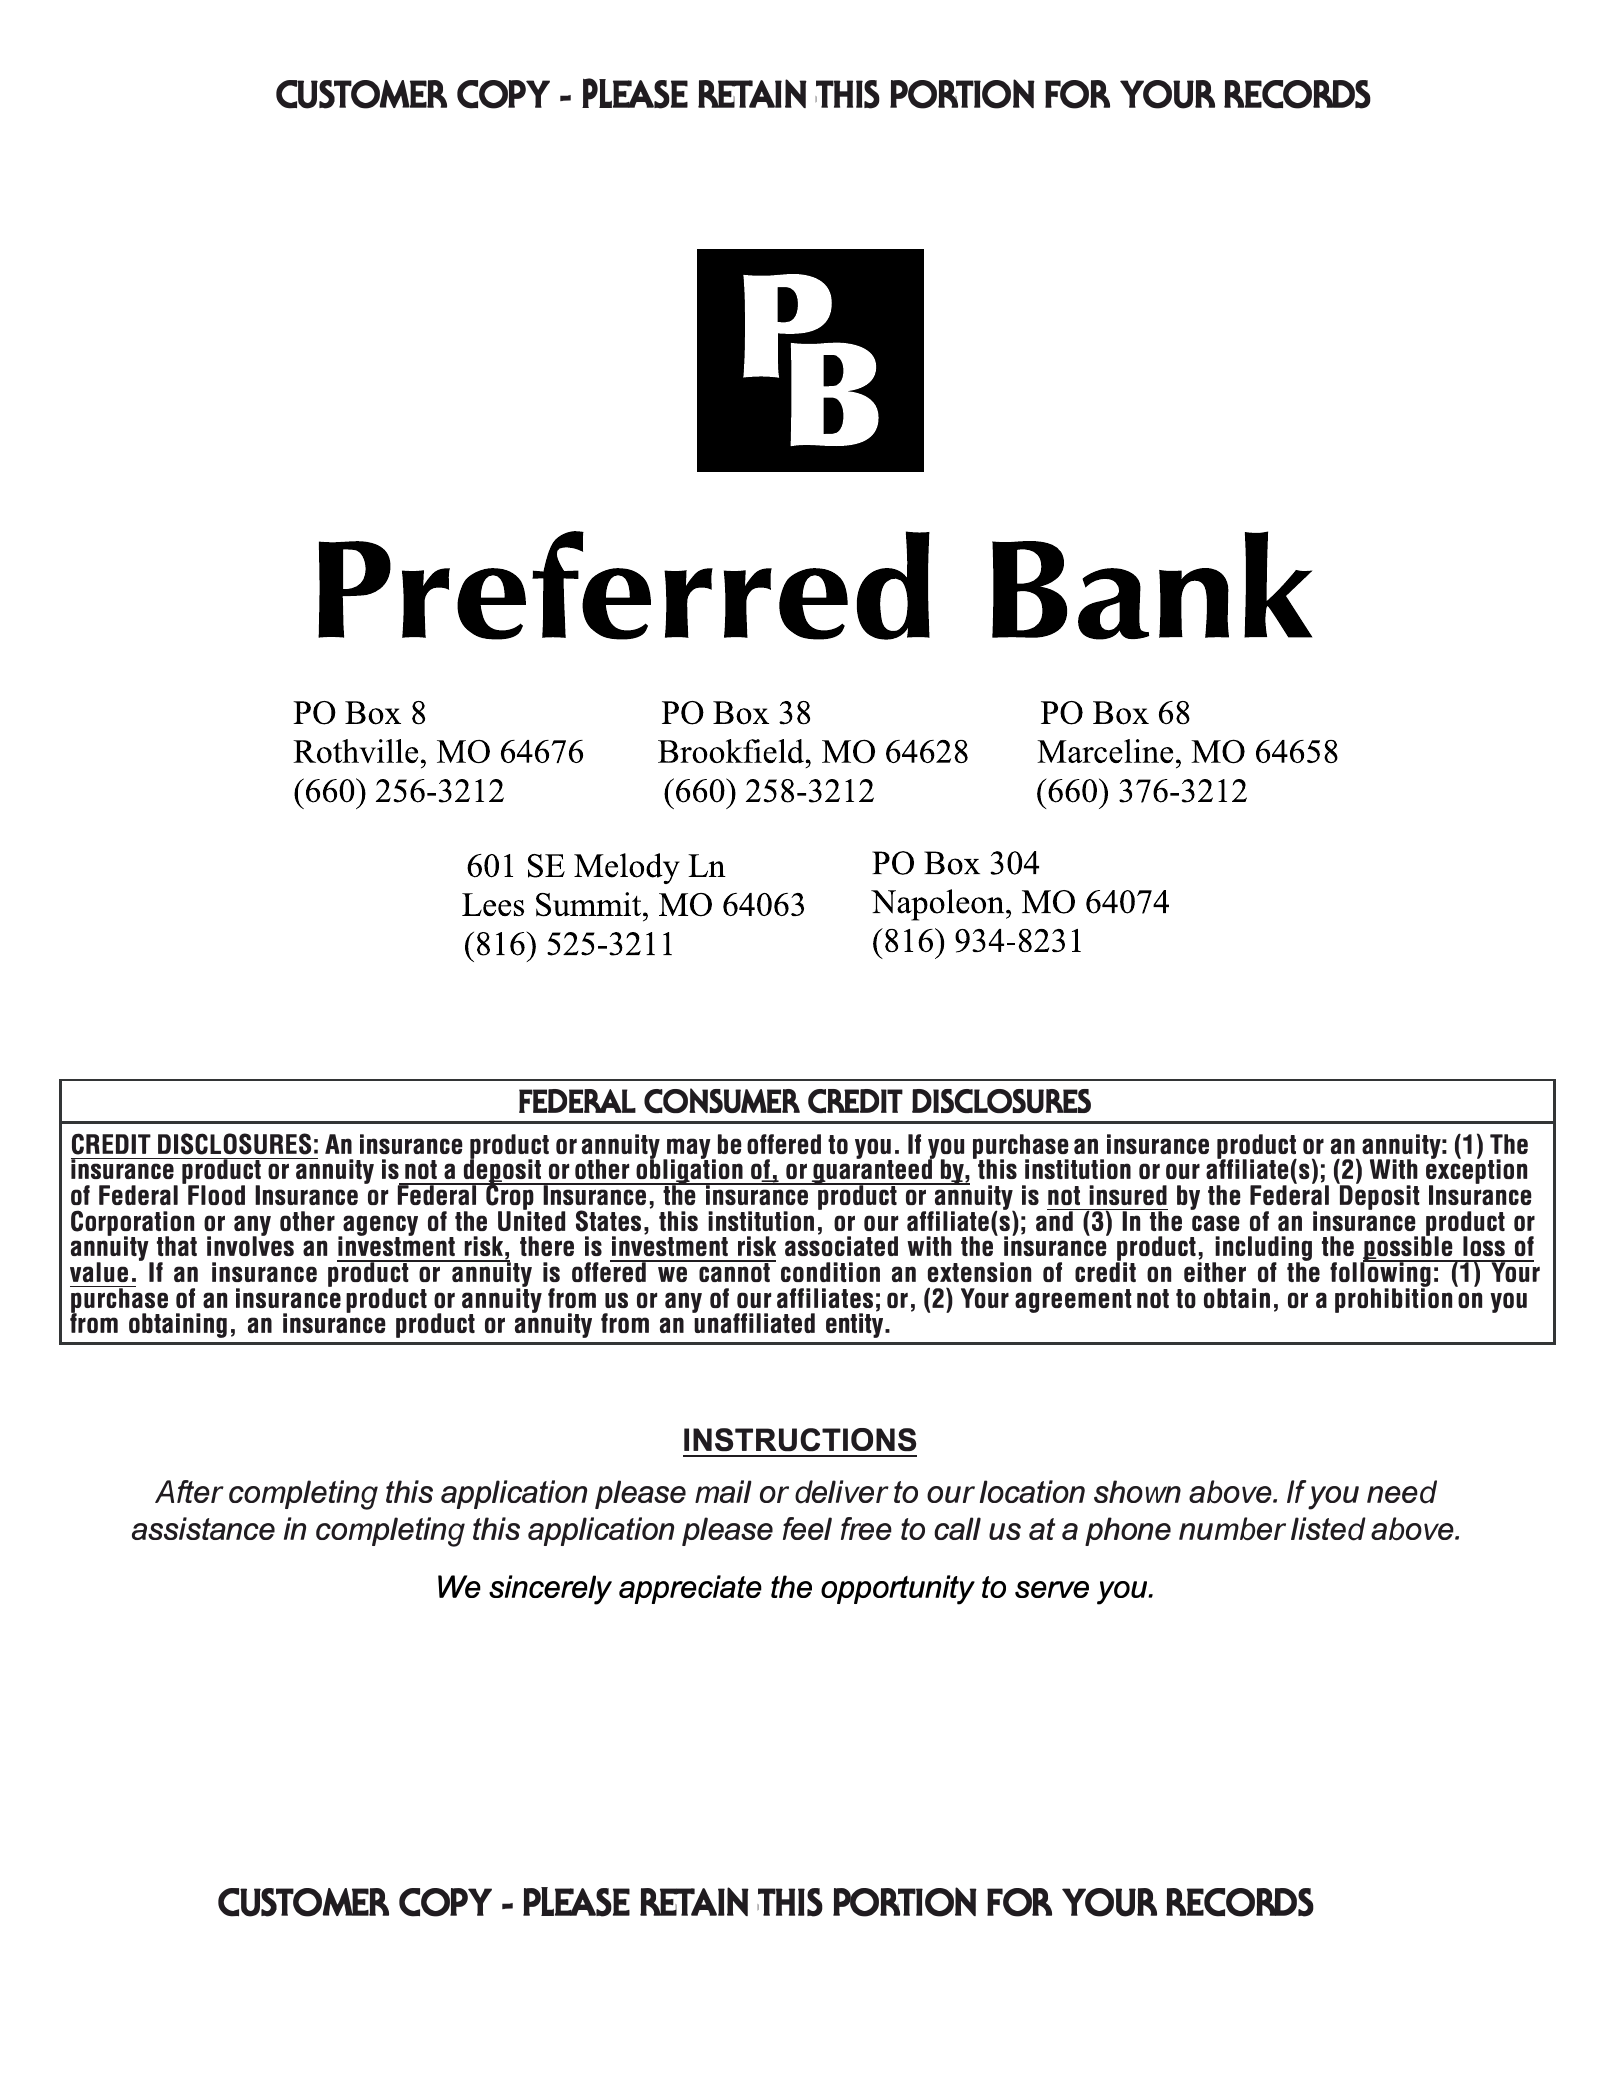 The image size is (1605, 2076). Describe the element at coordinates (1393, 1299) in the screenshot. I see `prohibition` at that location.
